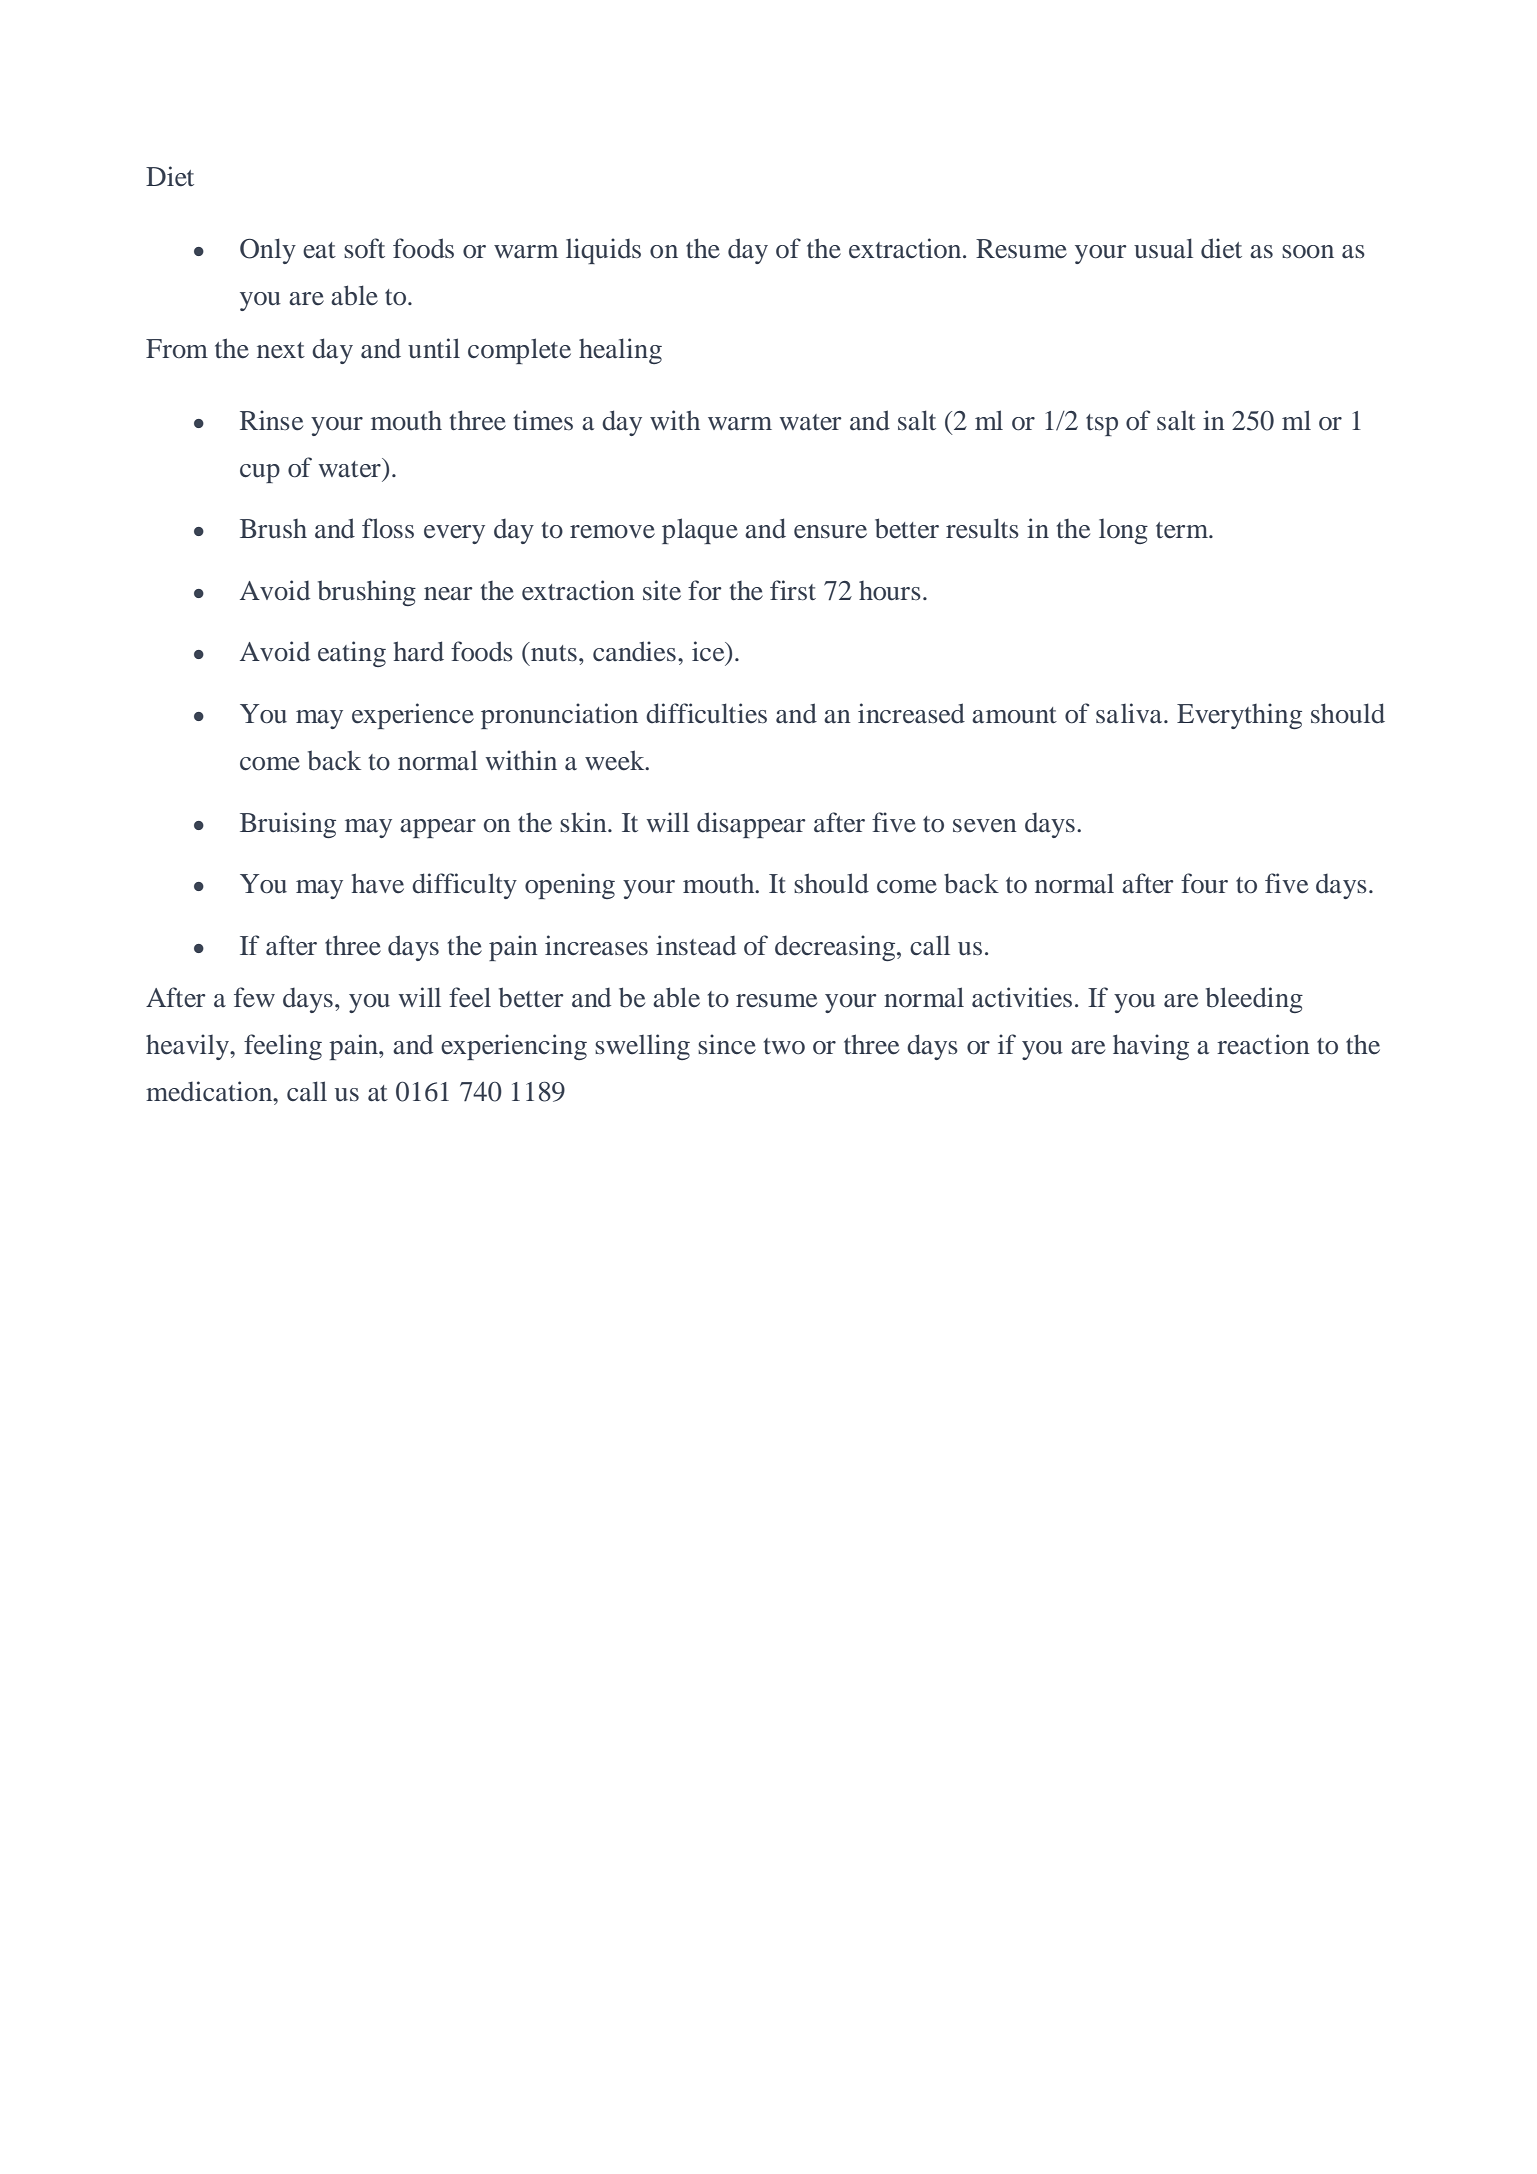 The image size is (1537, 2174). I want to click on times, so click(543, 420).
